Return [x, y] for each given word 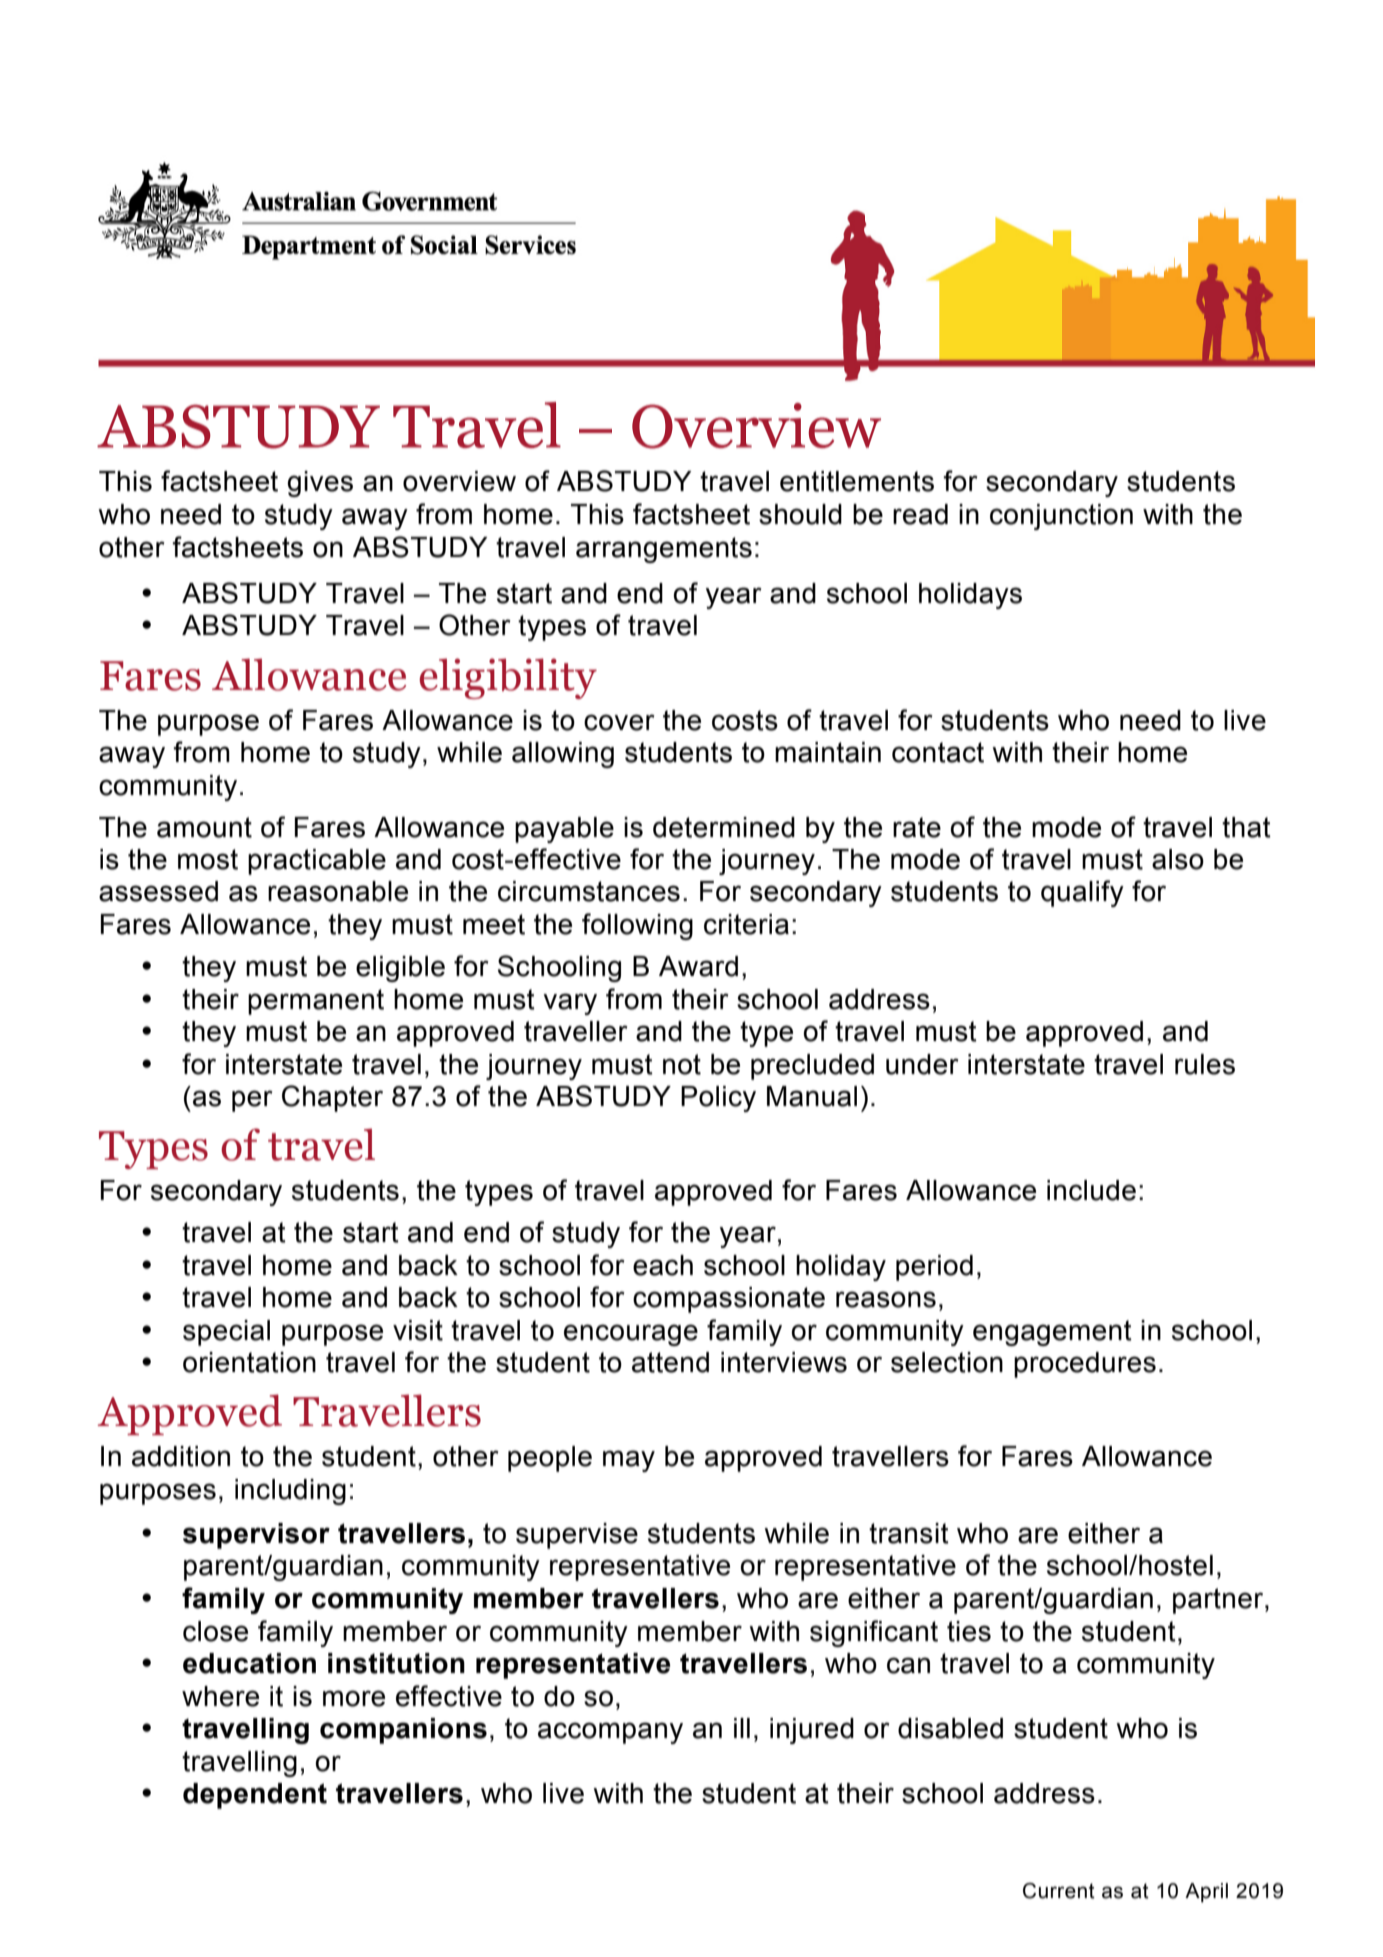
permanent [316, 1002]
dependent [255, 1796]
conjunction [1061, 517]
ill [742, 1728]
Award [698, 966]
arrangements [664, 550]
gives [320, 484]
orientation [249, 1362]
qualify [1082, 893]
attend [670, 1362]
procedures [1085, 1365]
